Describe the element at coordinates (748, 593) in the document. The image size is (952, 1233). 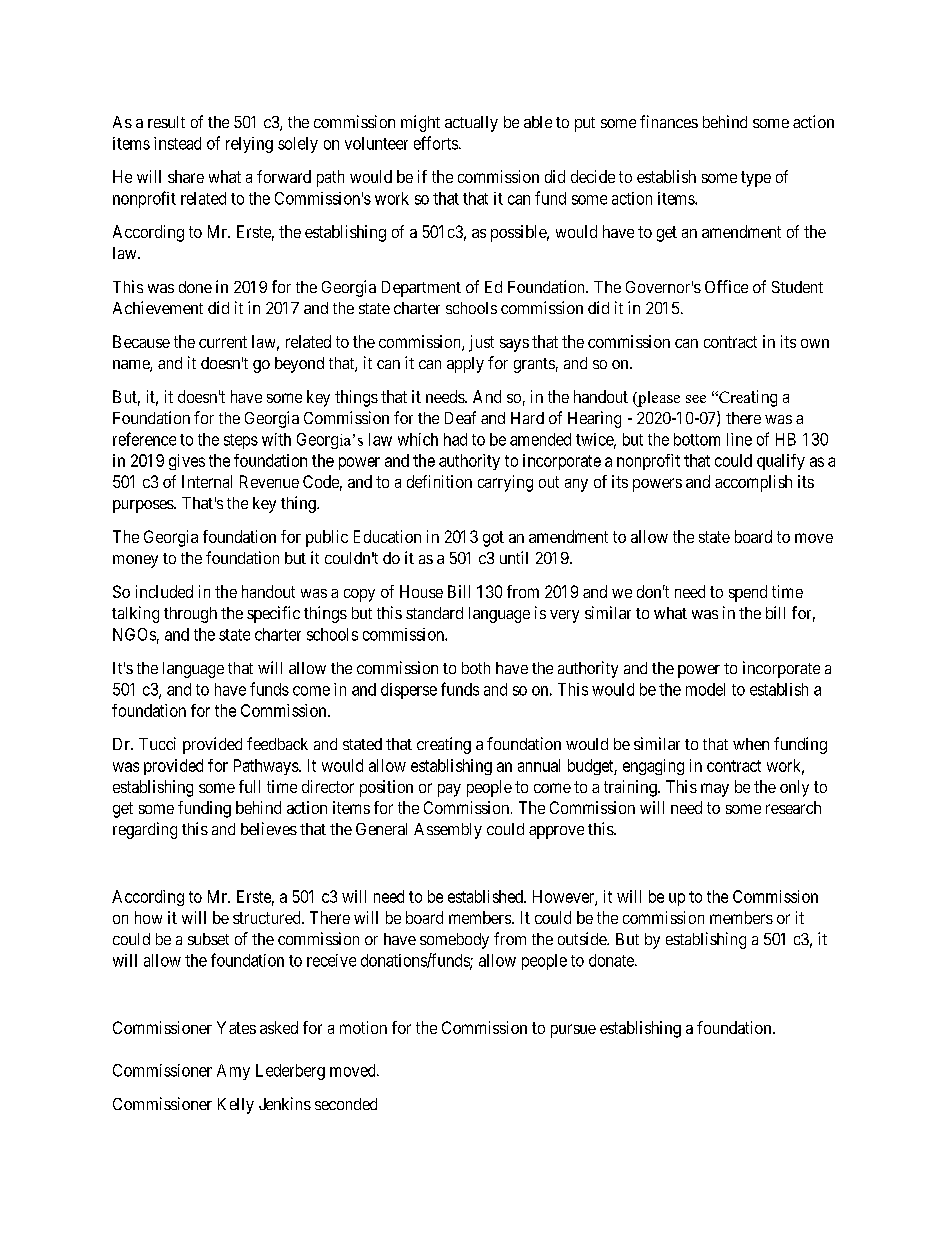
I see `spend` at that location.
